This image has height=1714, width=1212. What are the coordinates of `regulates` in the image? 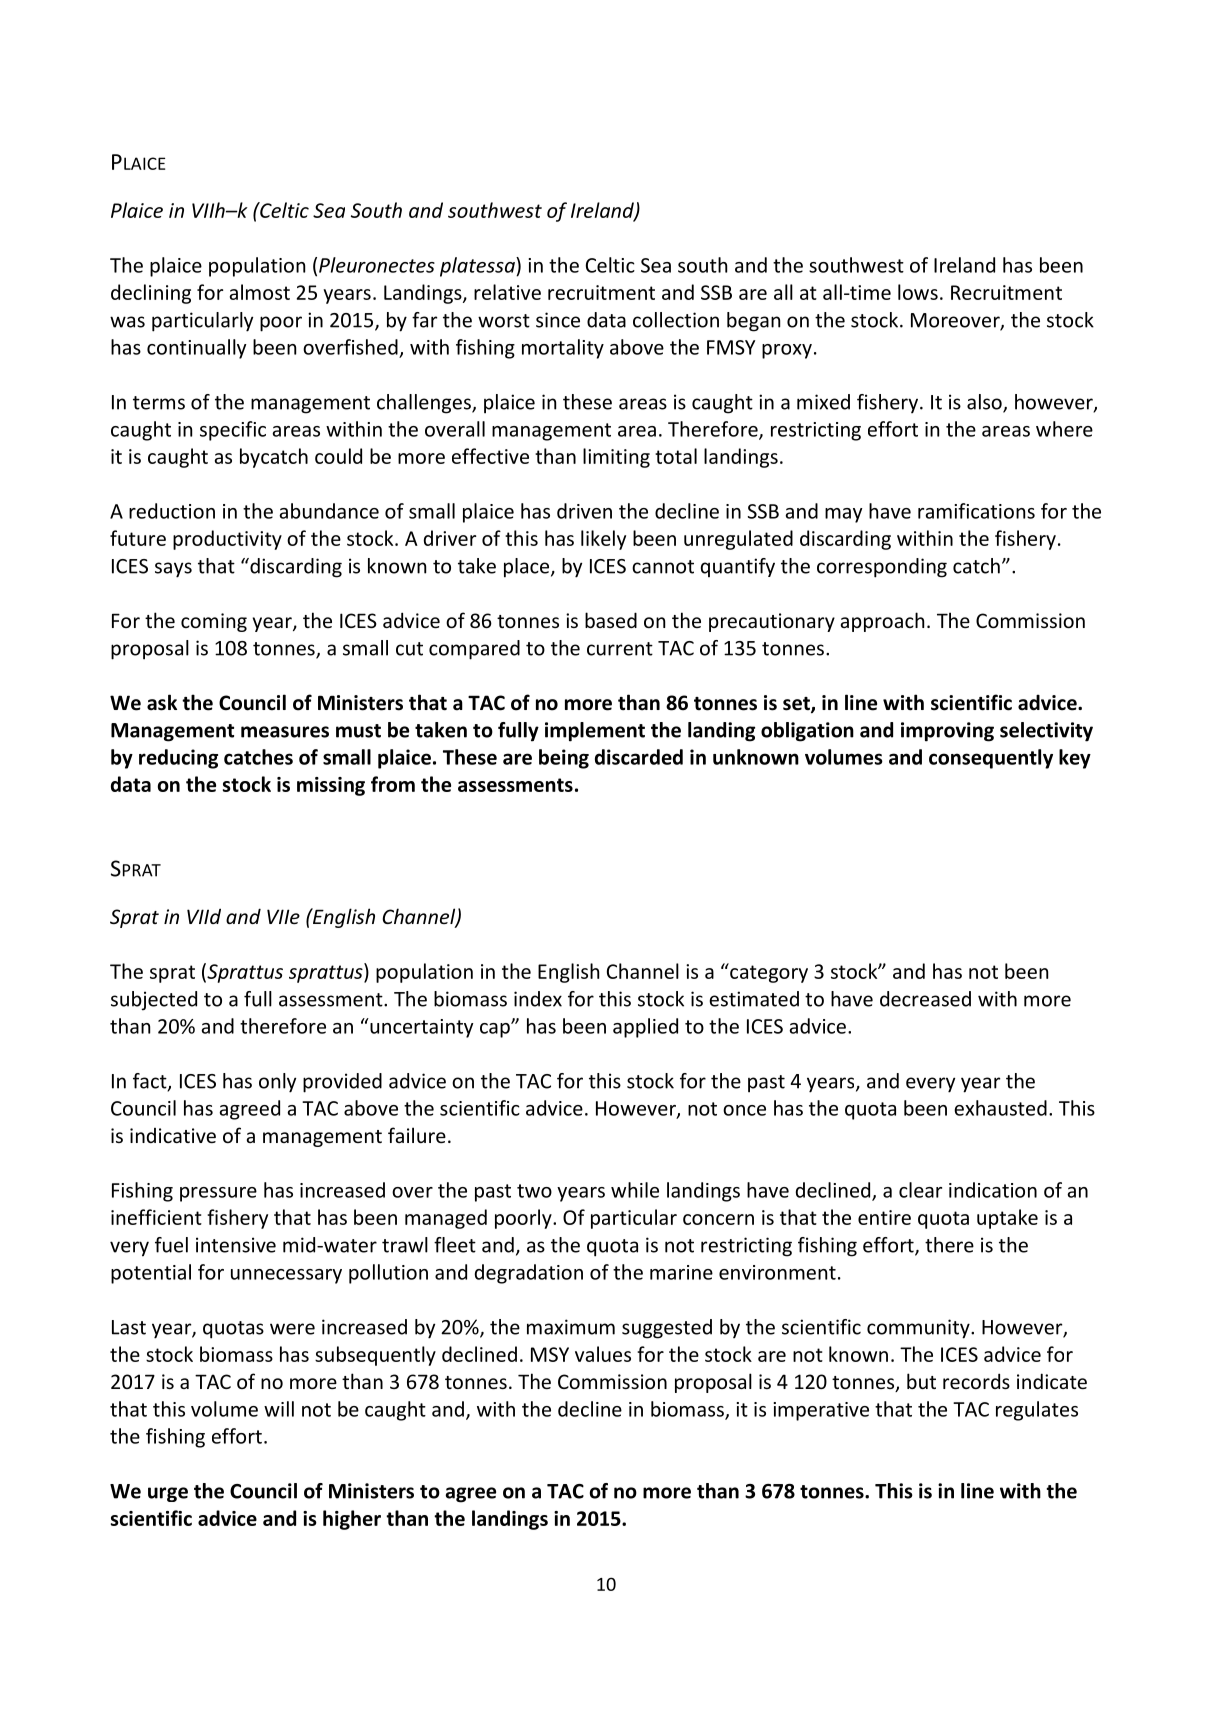 It's located at (1037, 1411).
